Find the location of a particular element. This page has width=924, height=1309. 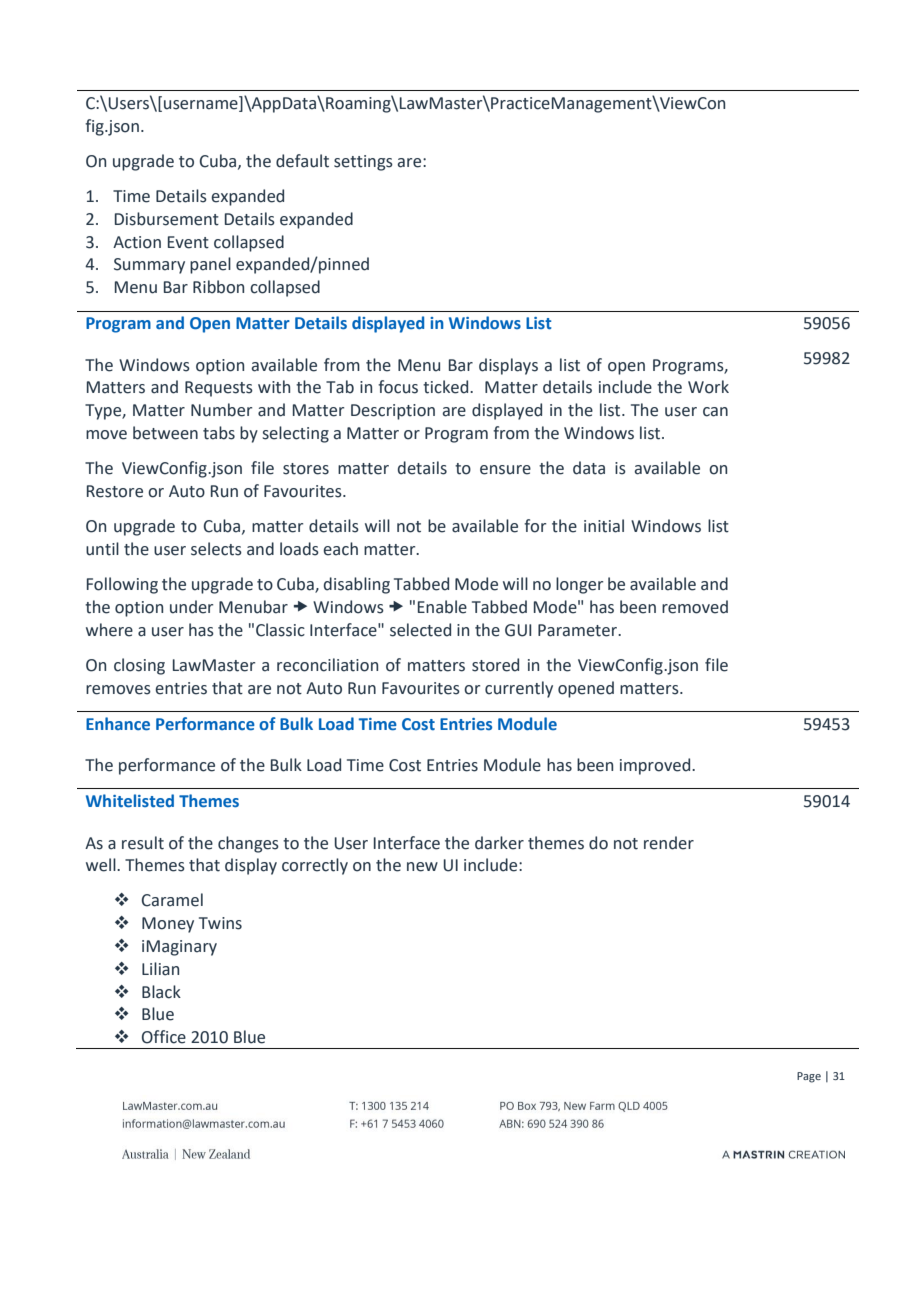

Office is located at coordinates (164, 1037).
